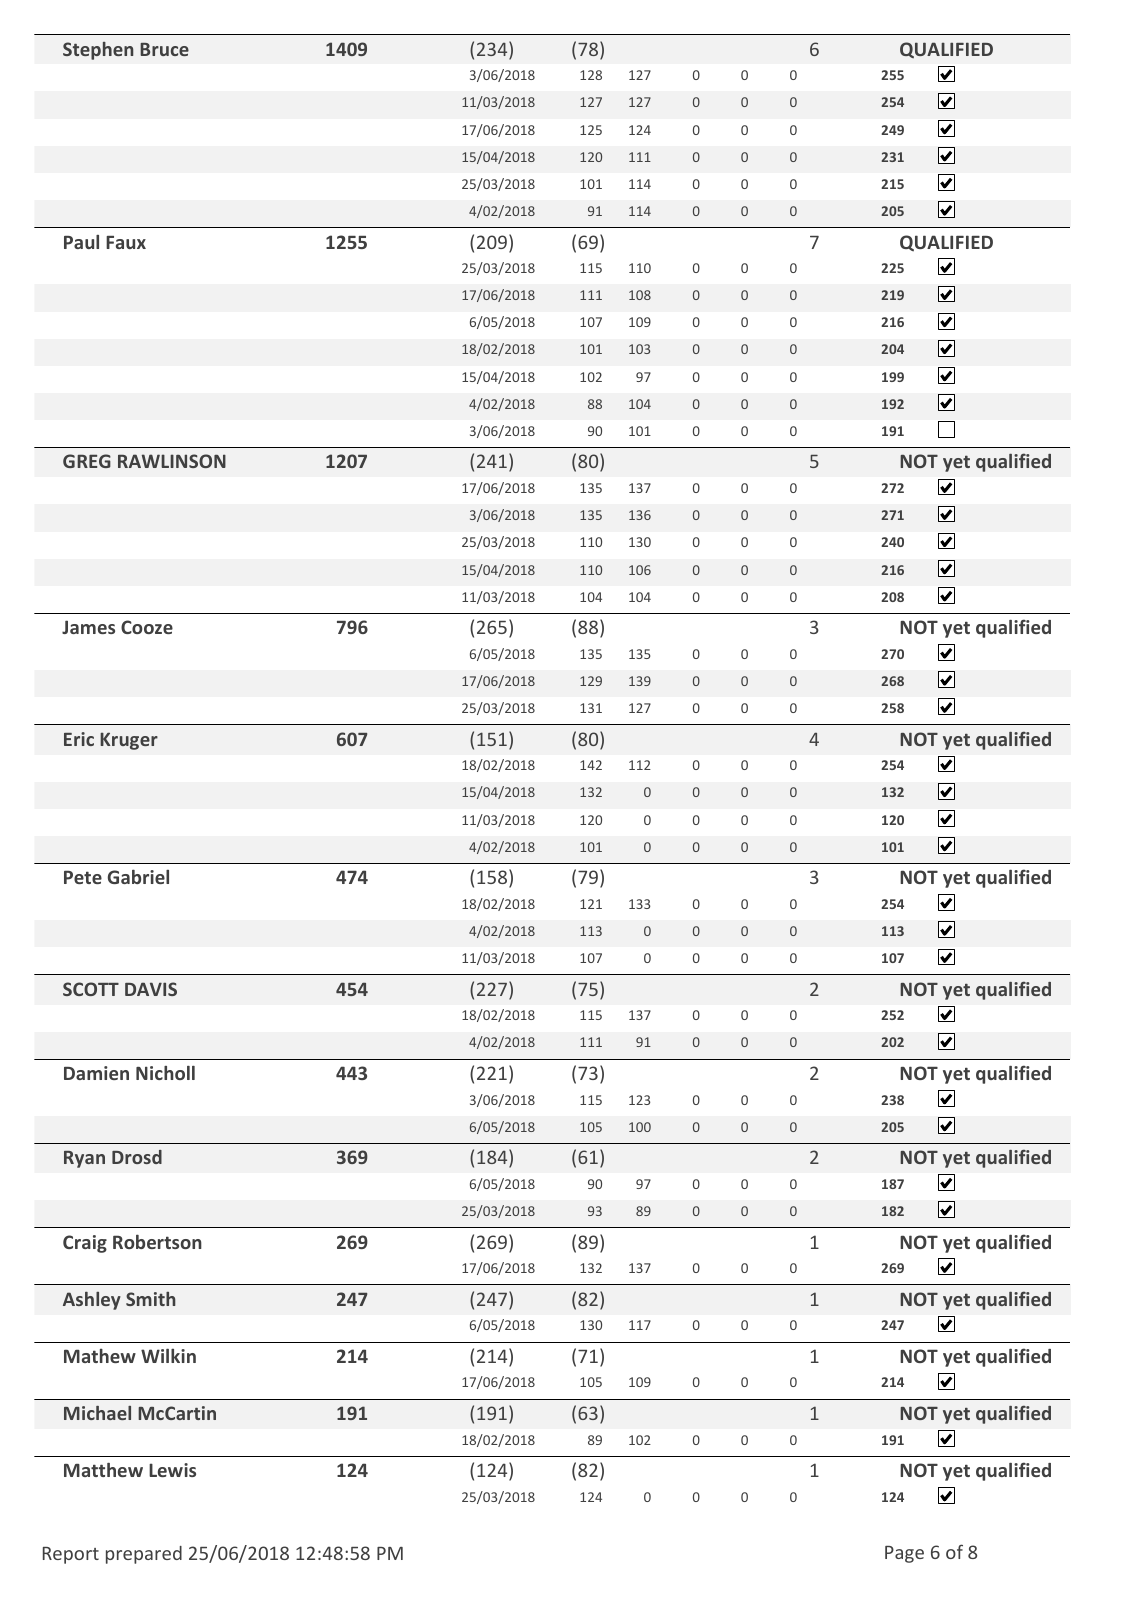 This screenshot has height=1604, width=1134. Describe the element at coordinates (126, 242) in the screenshot. I see `Faux` at that location.
